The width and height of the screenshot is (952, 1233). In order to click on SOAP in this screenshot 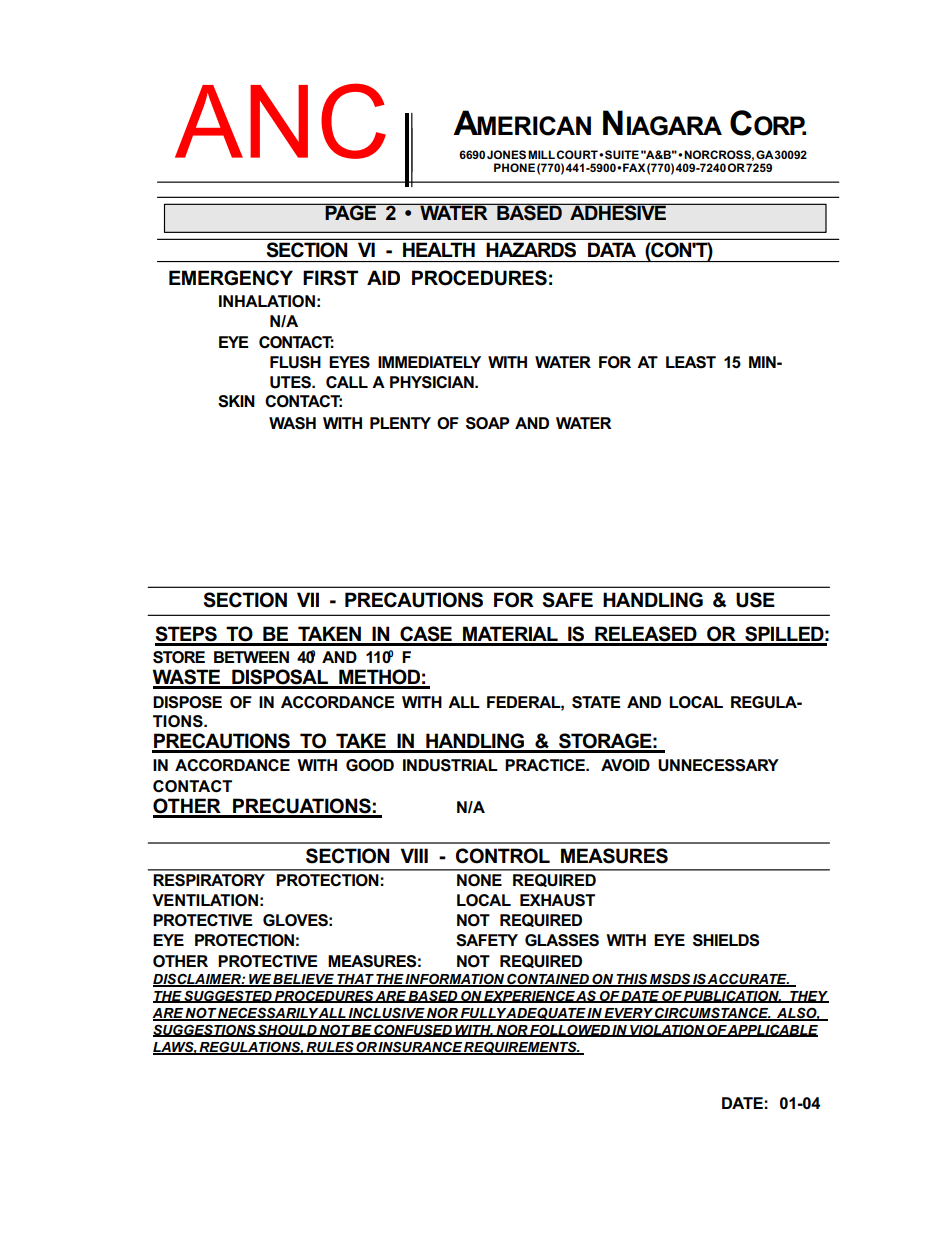, I will do `click(488, 423)`.
